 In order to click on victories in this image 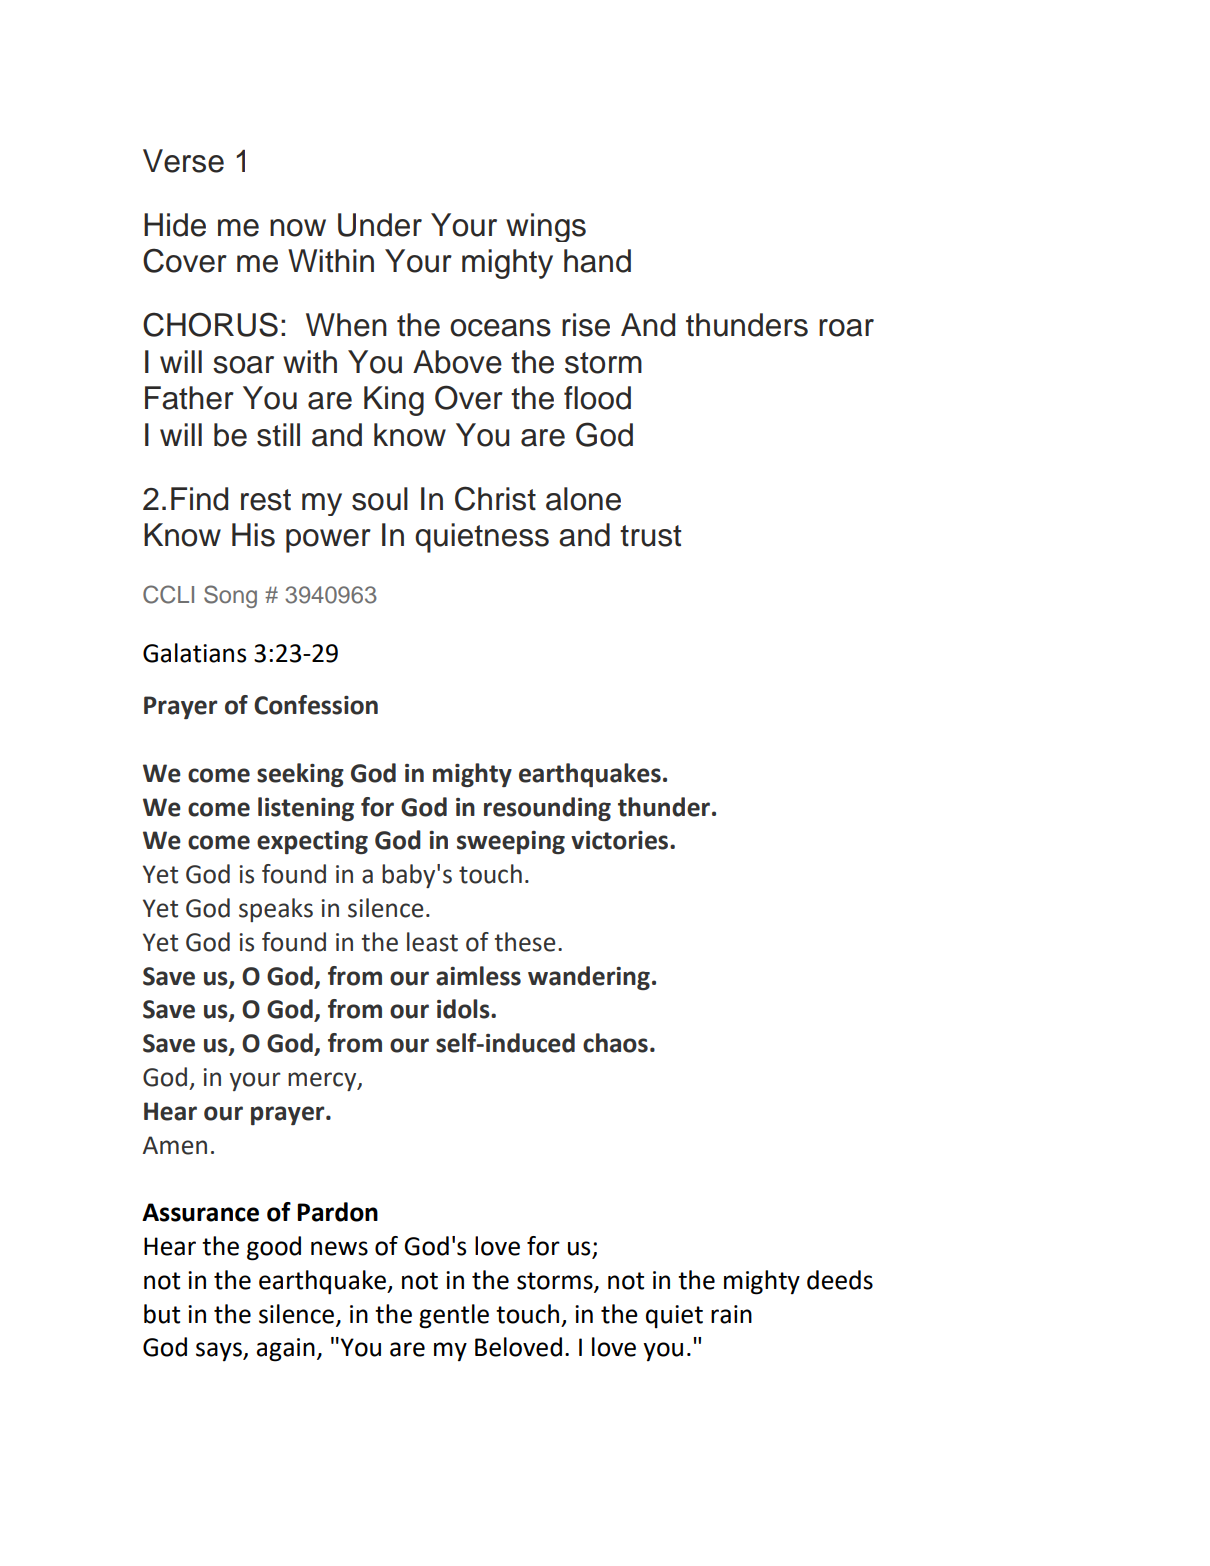, I will do `click(621, 840)`.
